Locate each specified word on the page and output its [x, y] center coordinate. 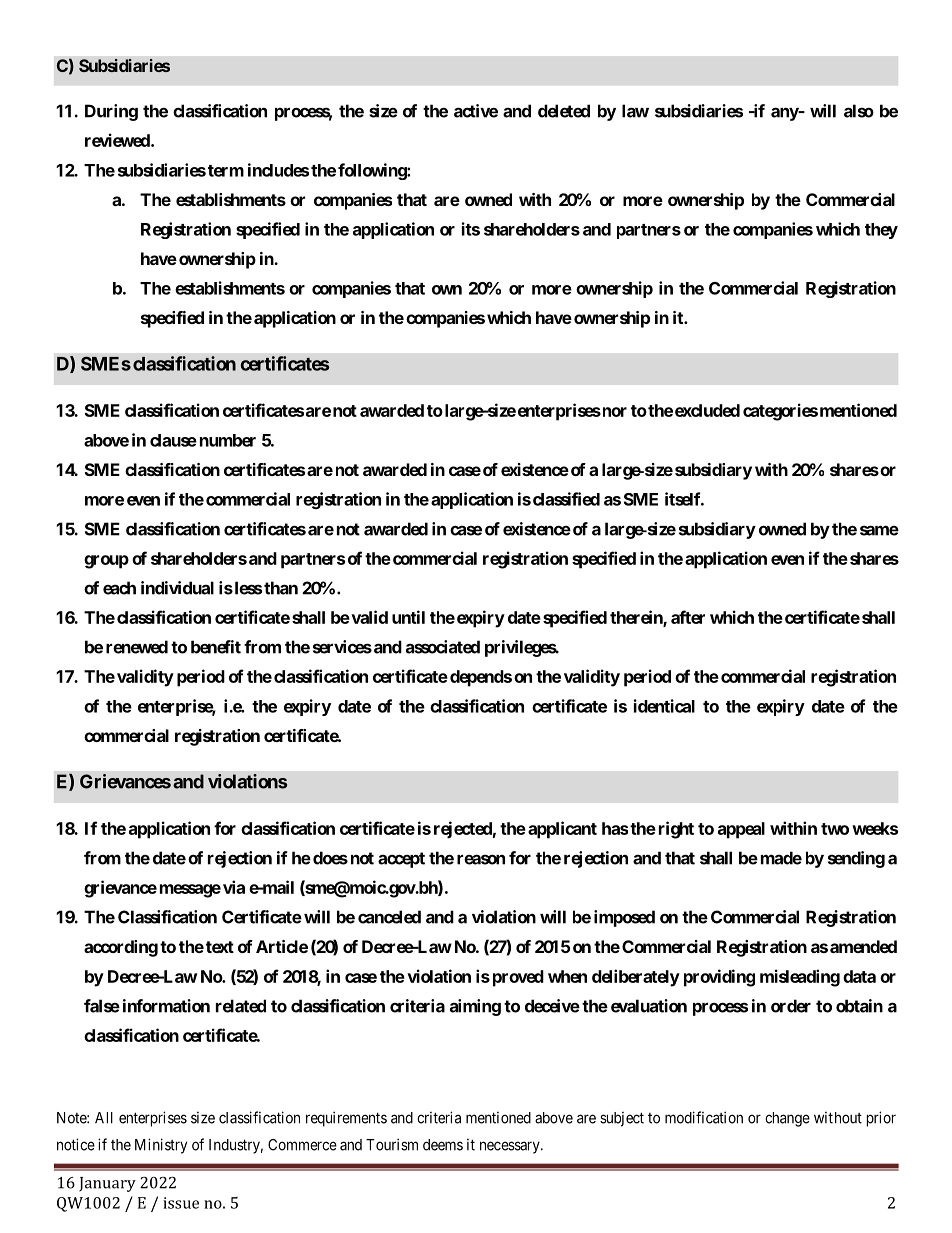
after [688, 617]
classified [566, 499]
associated [443, 647]
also [859, 111]
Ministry [161, 1146]
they [881, 231]
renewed [137, 647]
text [220, 947]
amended [863, 946]
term [226, 171]
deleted [564, 111]
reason [481, 859]
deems [443, 1145]
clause [173, 440]
